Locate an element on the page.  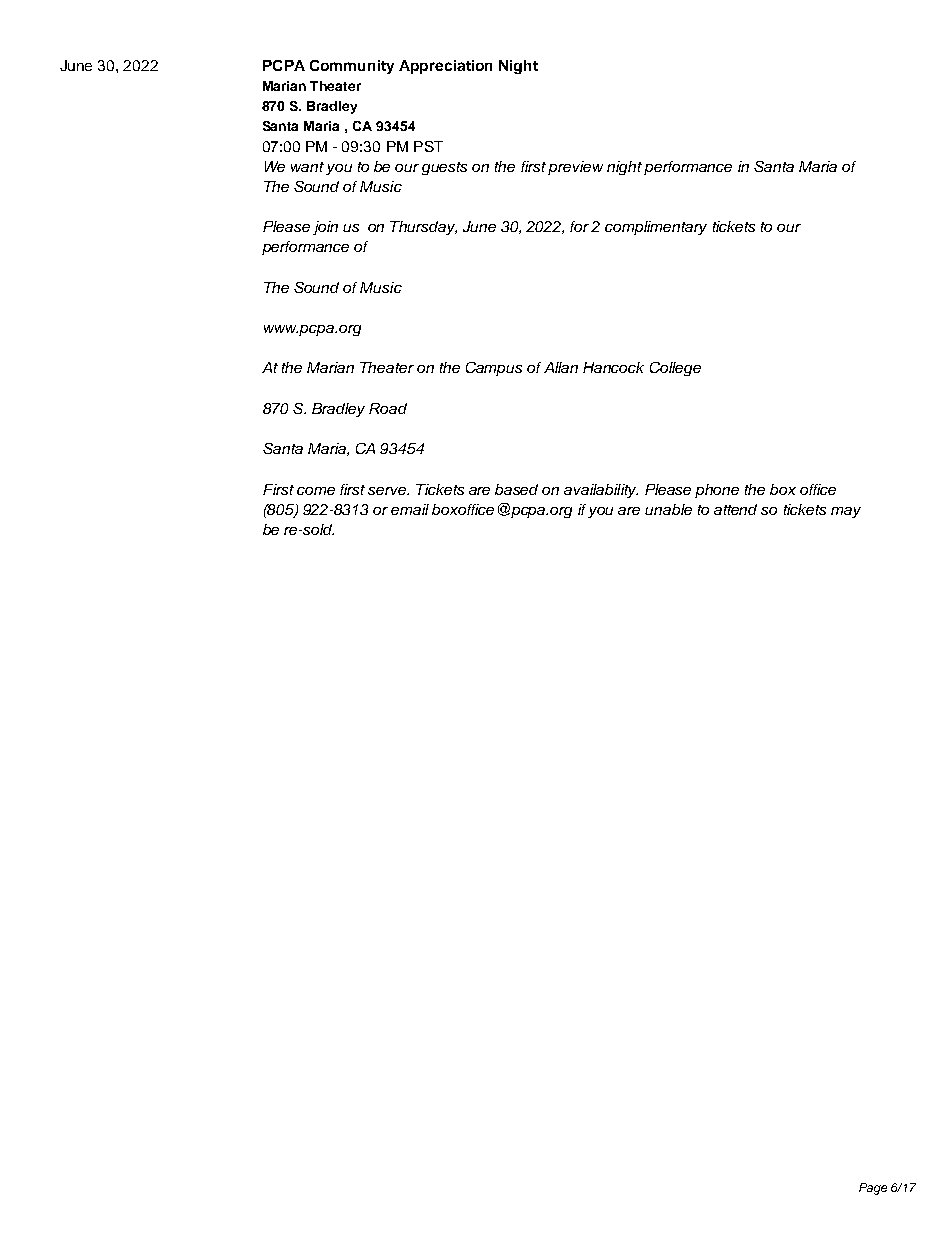
College is located at coordinates (675, 369).
